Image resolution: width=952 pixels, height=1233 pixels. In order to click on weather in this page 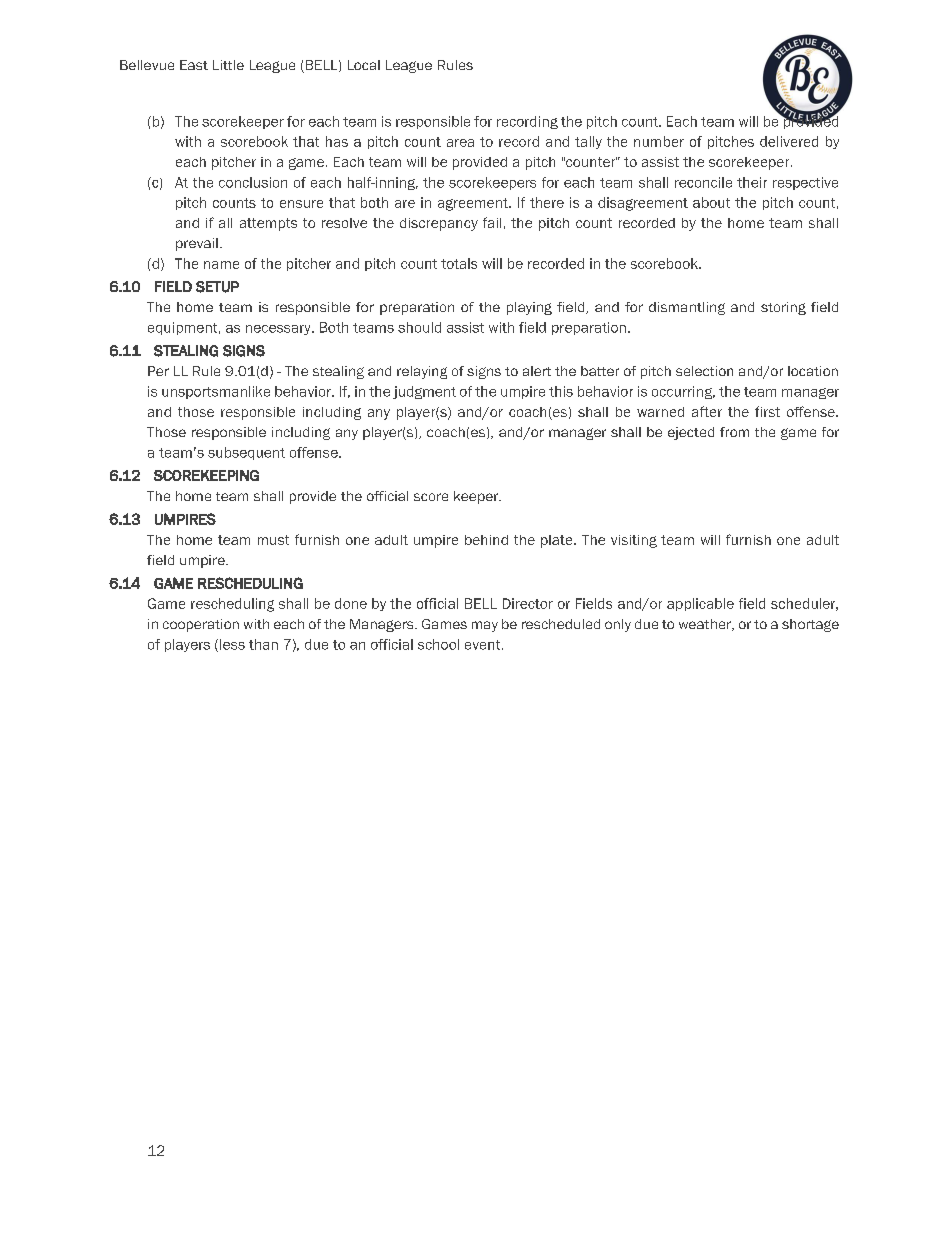, I will do `click(706, 625)`.
